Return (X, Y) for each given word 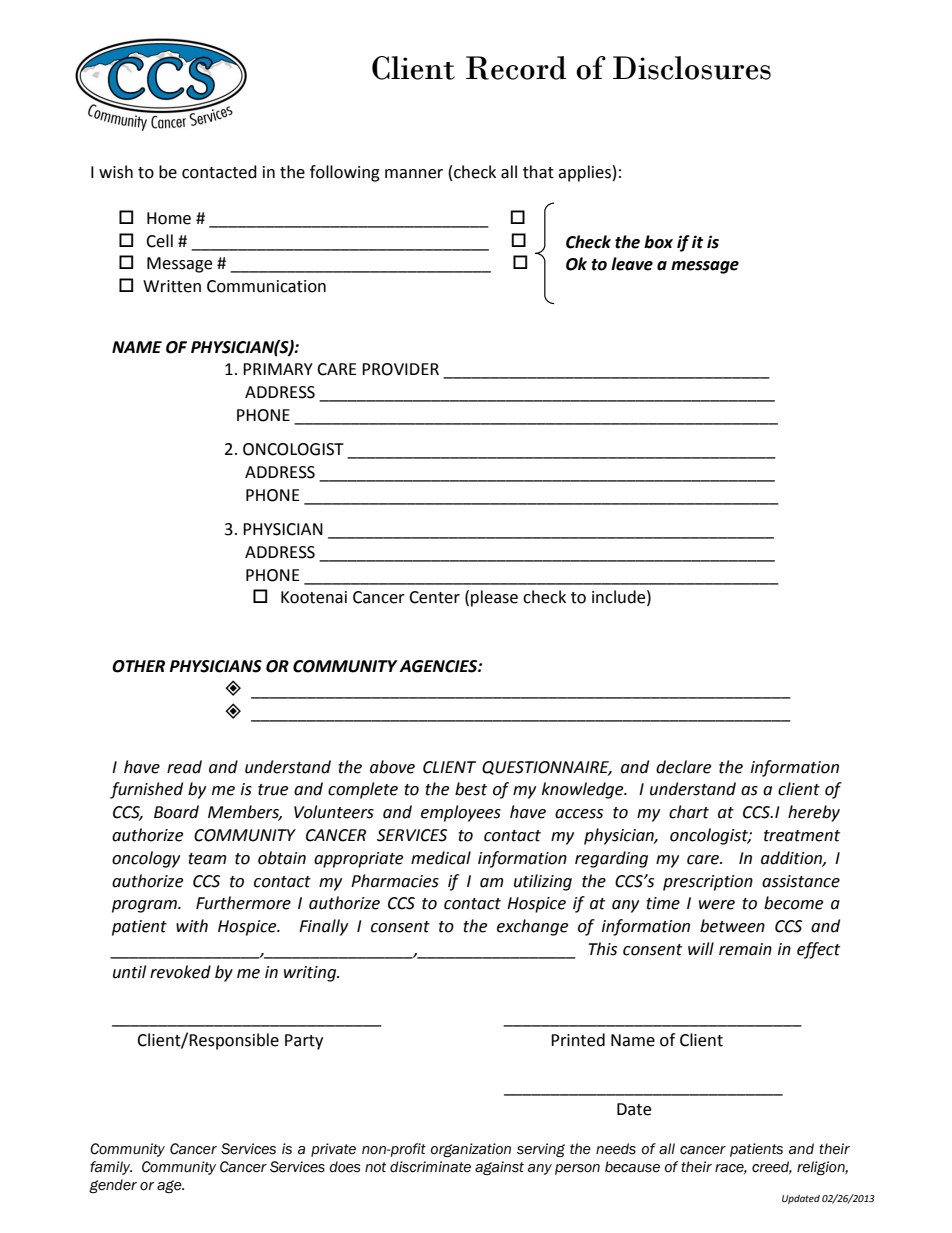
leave (632, 264)
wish (116, 172)
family (111, 1168)
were (717, 905)
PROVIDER (400, 369)
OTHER (138, 666)
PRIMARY (278, 369)
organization (470, 1150)
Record (516, 68)
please (494, 598)
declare (683, 767)
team (207, 859)
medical (441, 858)
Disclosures (692, 68)
